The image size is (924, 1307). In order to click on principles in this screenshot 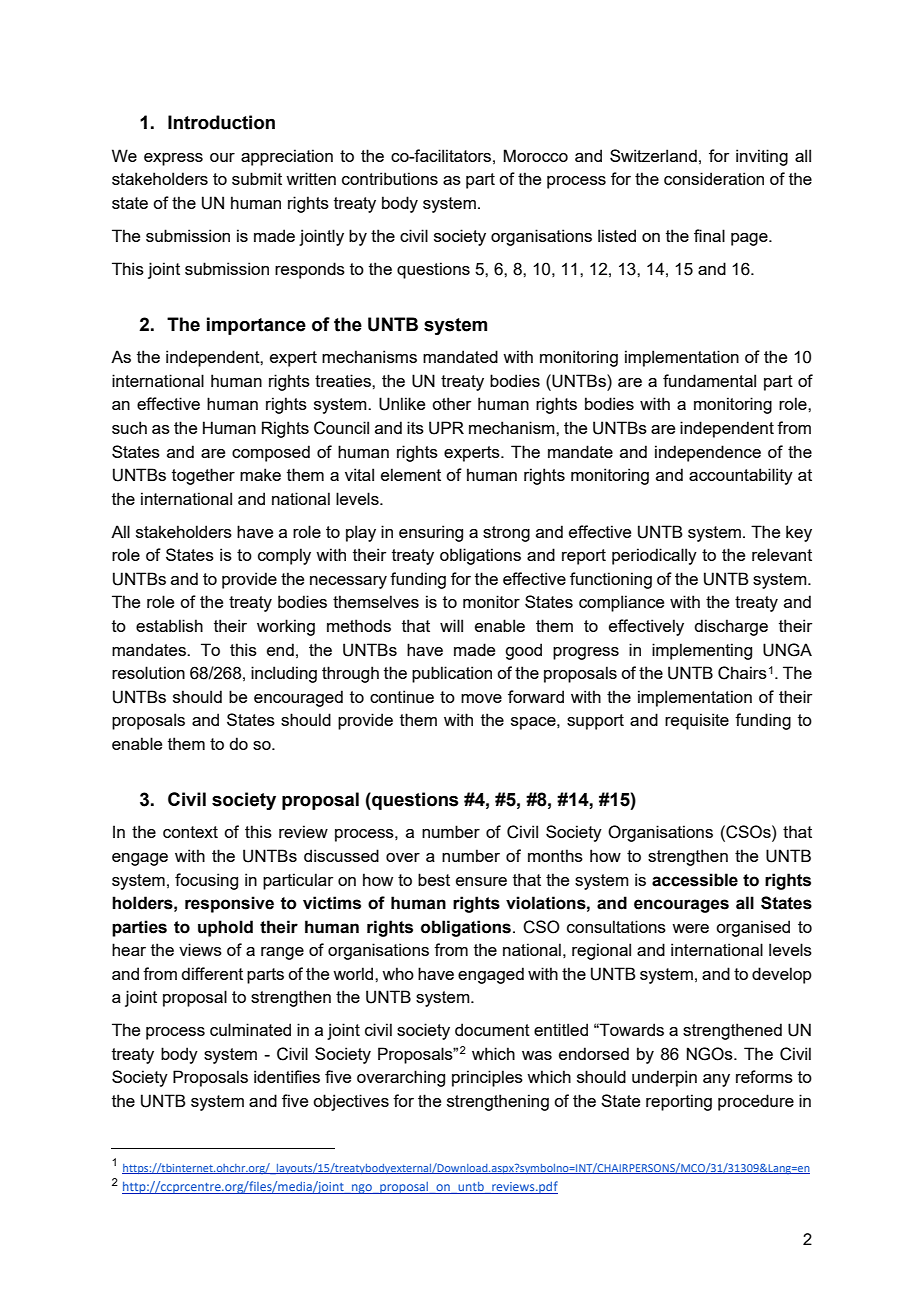, I will do `click(487, 1078)`.
